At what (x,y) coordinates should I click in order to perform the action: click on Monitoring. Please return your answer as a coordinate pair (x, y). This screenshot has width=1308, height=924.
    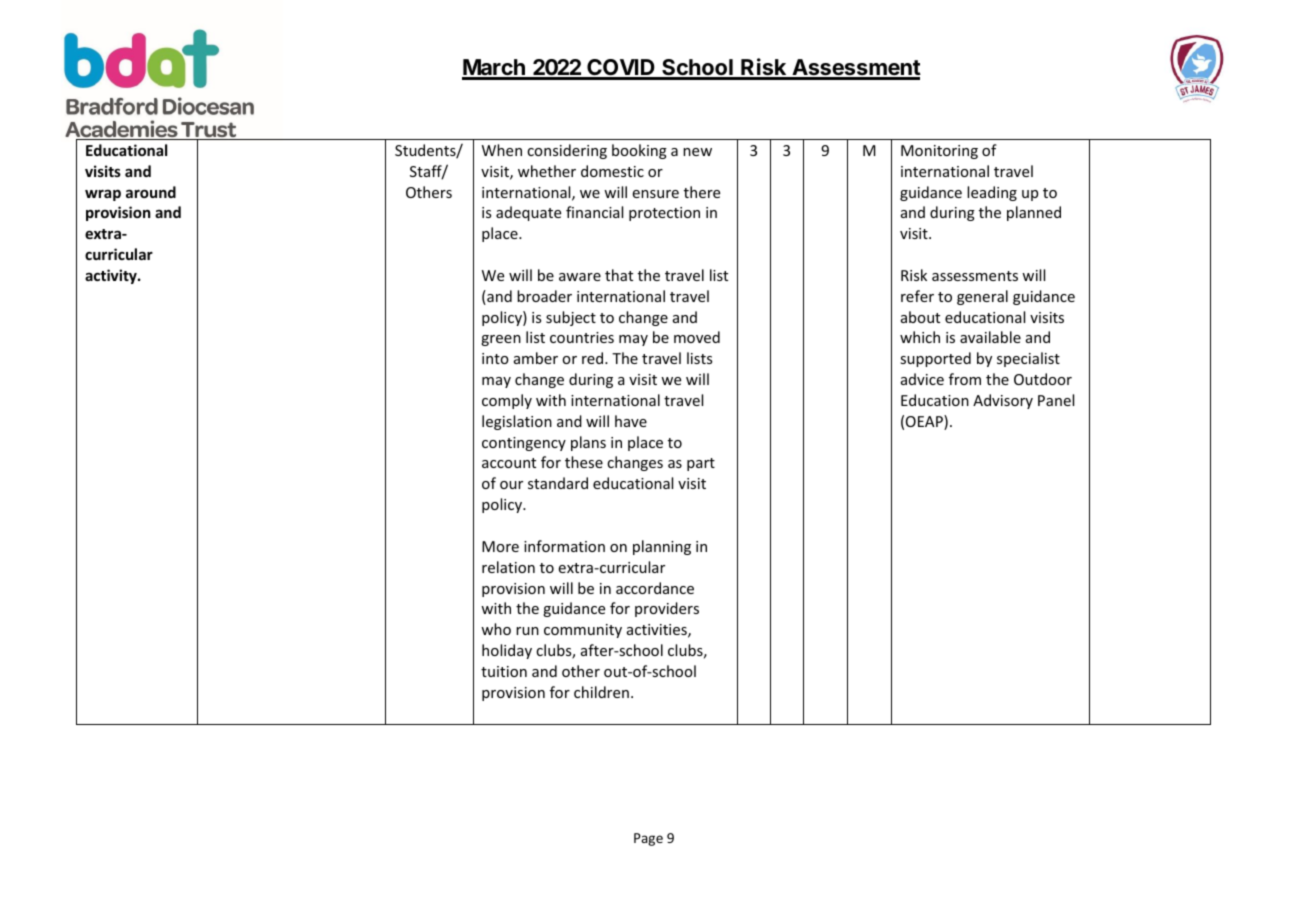
    Looking at the image, I should click on (939, 152).
